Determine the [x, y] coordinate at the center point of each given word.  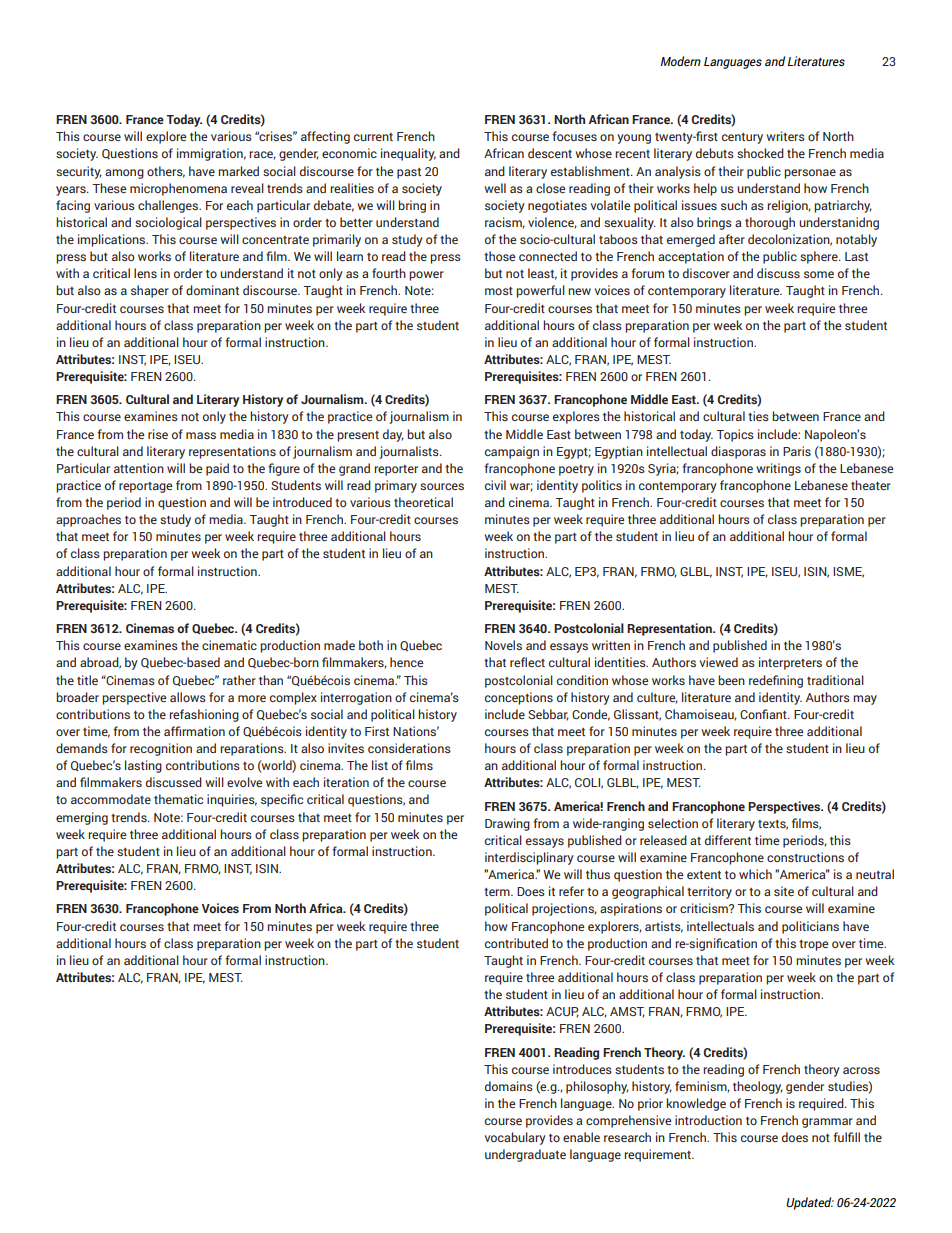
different [728, 840]
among [124, 174]
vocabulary [515, 1138]
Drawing [507, 824]
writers [785, 136]
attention [139, 468]
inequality [408, 154]
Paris [797, 451]
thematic [178, 799]
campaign [512, 452]
